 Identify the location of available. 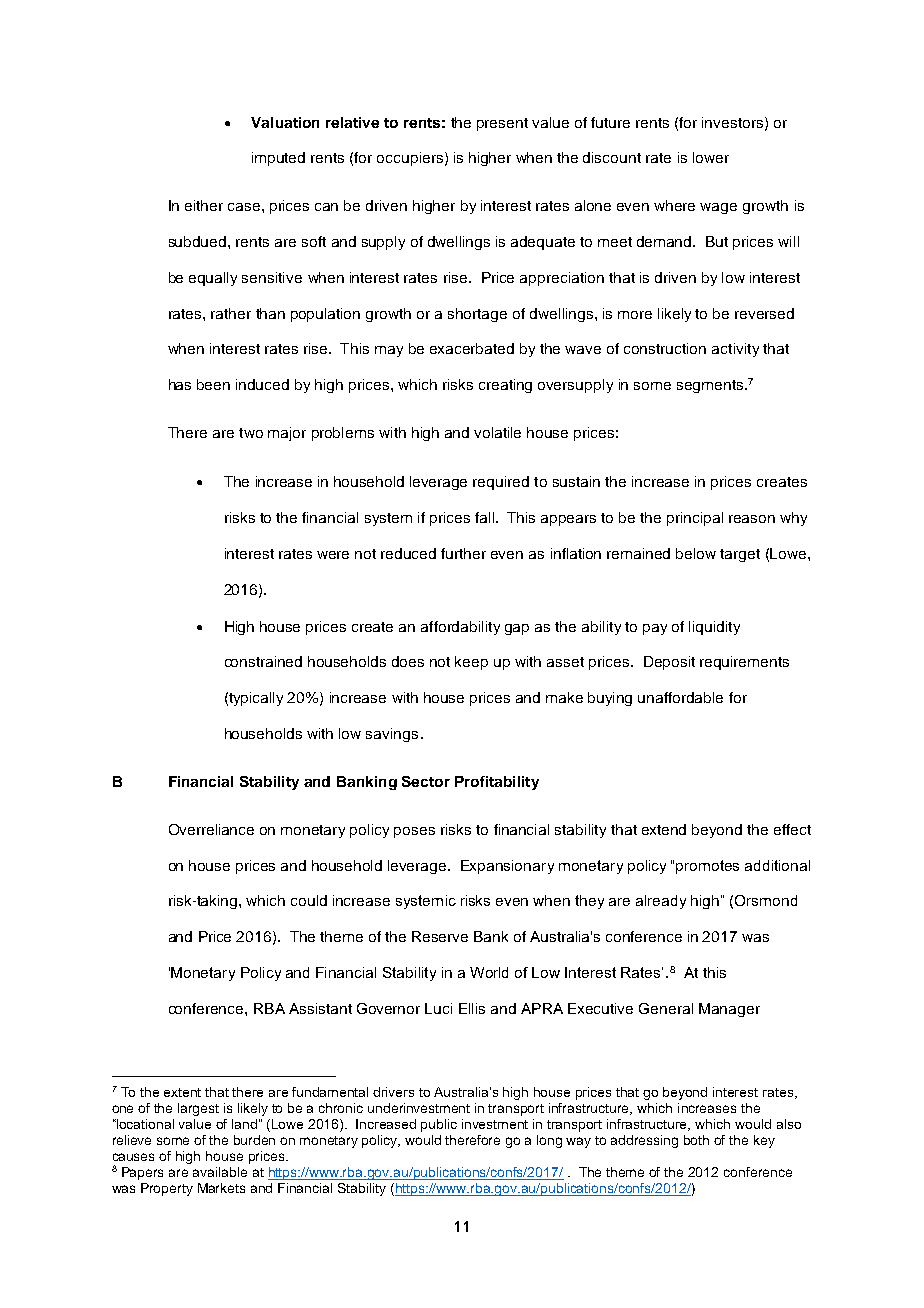
(220, 1172).
